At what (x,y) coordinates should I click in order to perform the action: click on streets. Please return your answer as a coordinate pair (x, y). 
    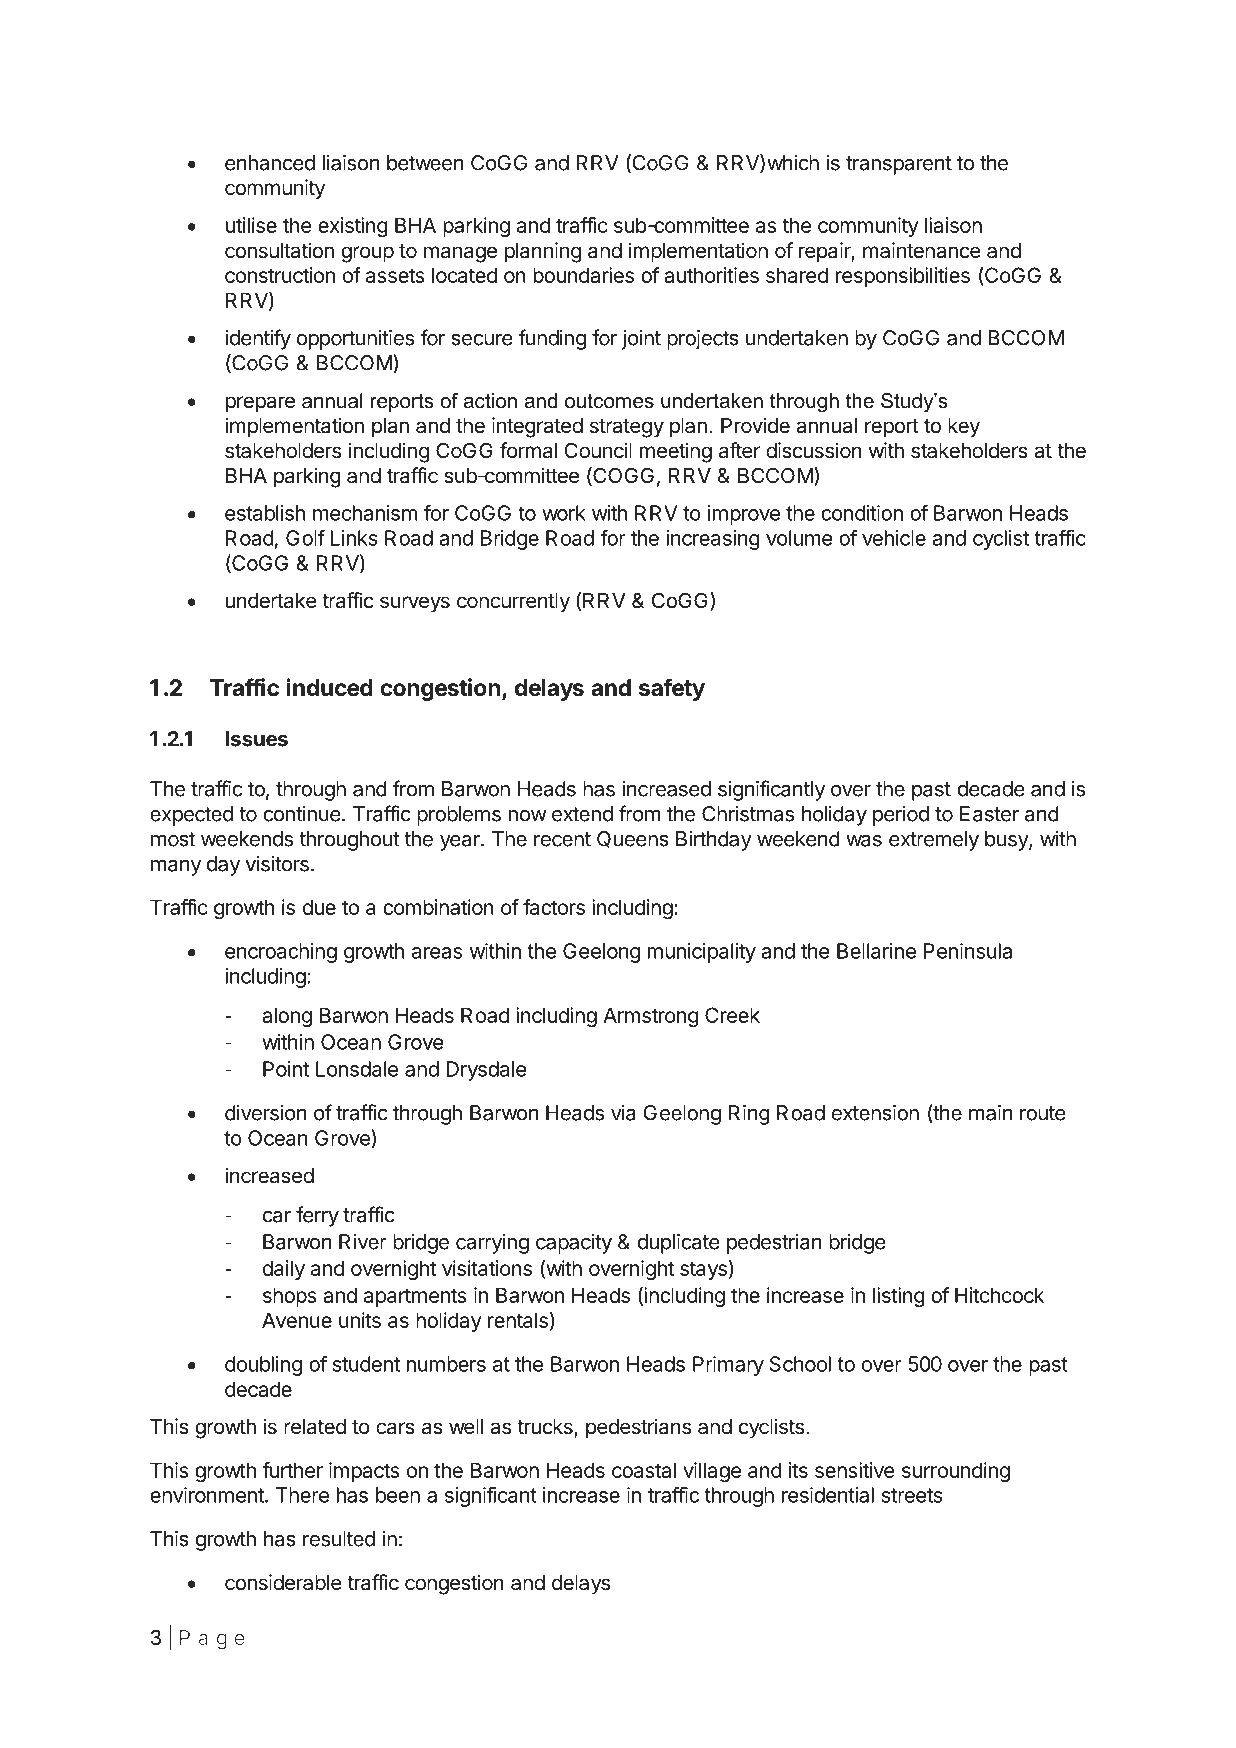
    Looking at the image, I should click on (912, 1495).
